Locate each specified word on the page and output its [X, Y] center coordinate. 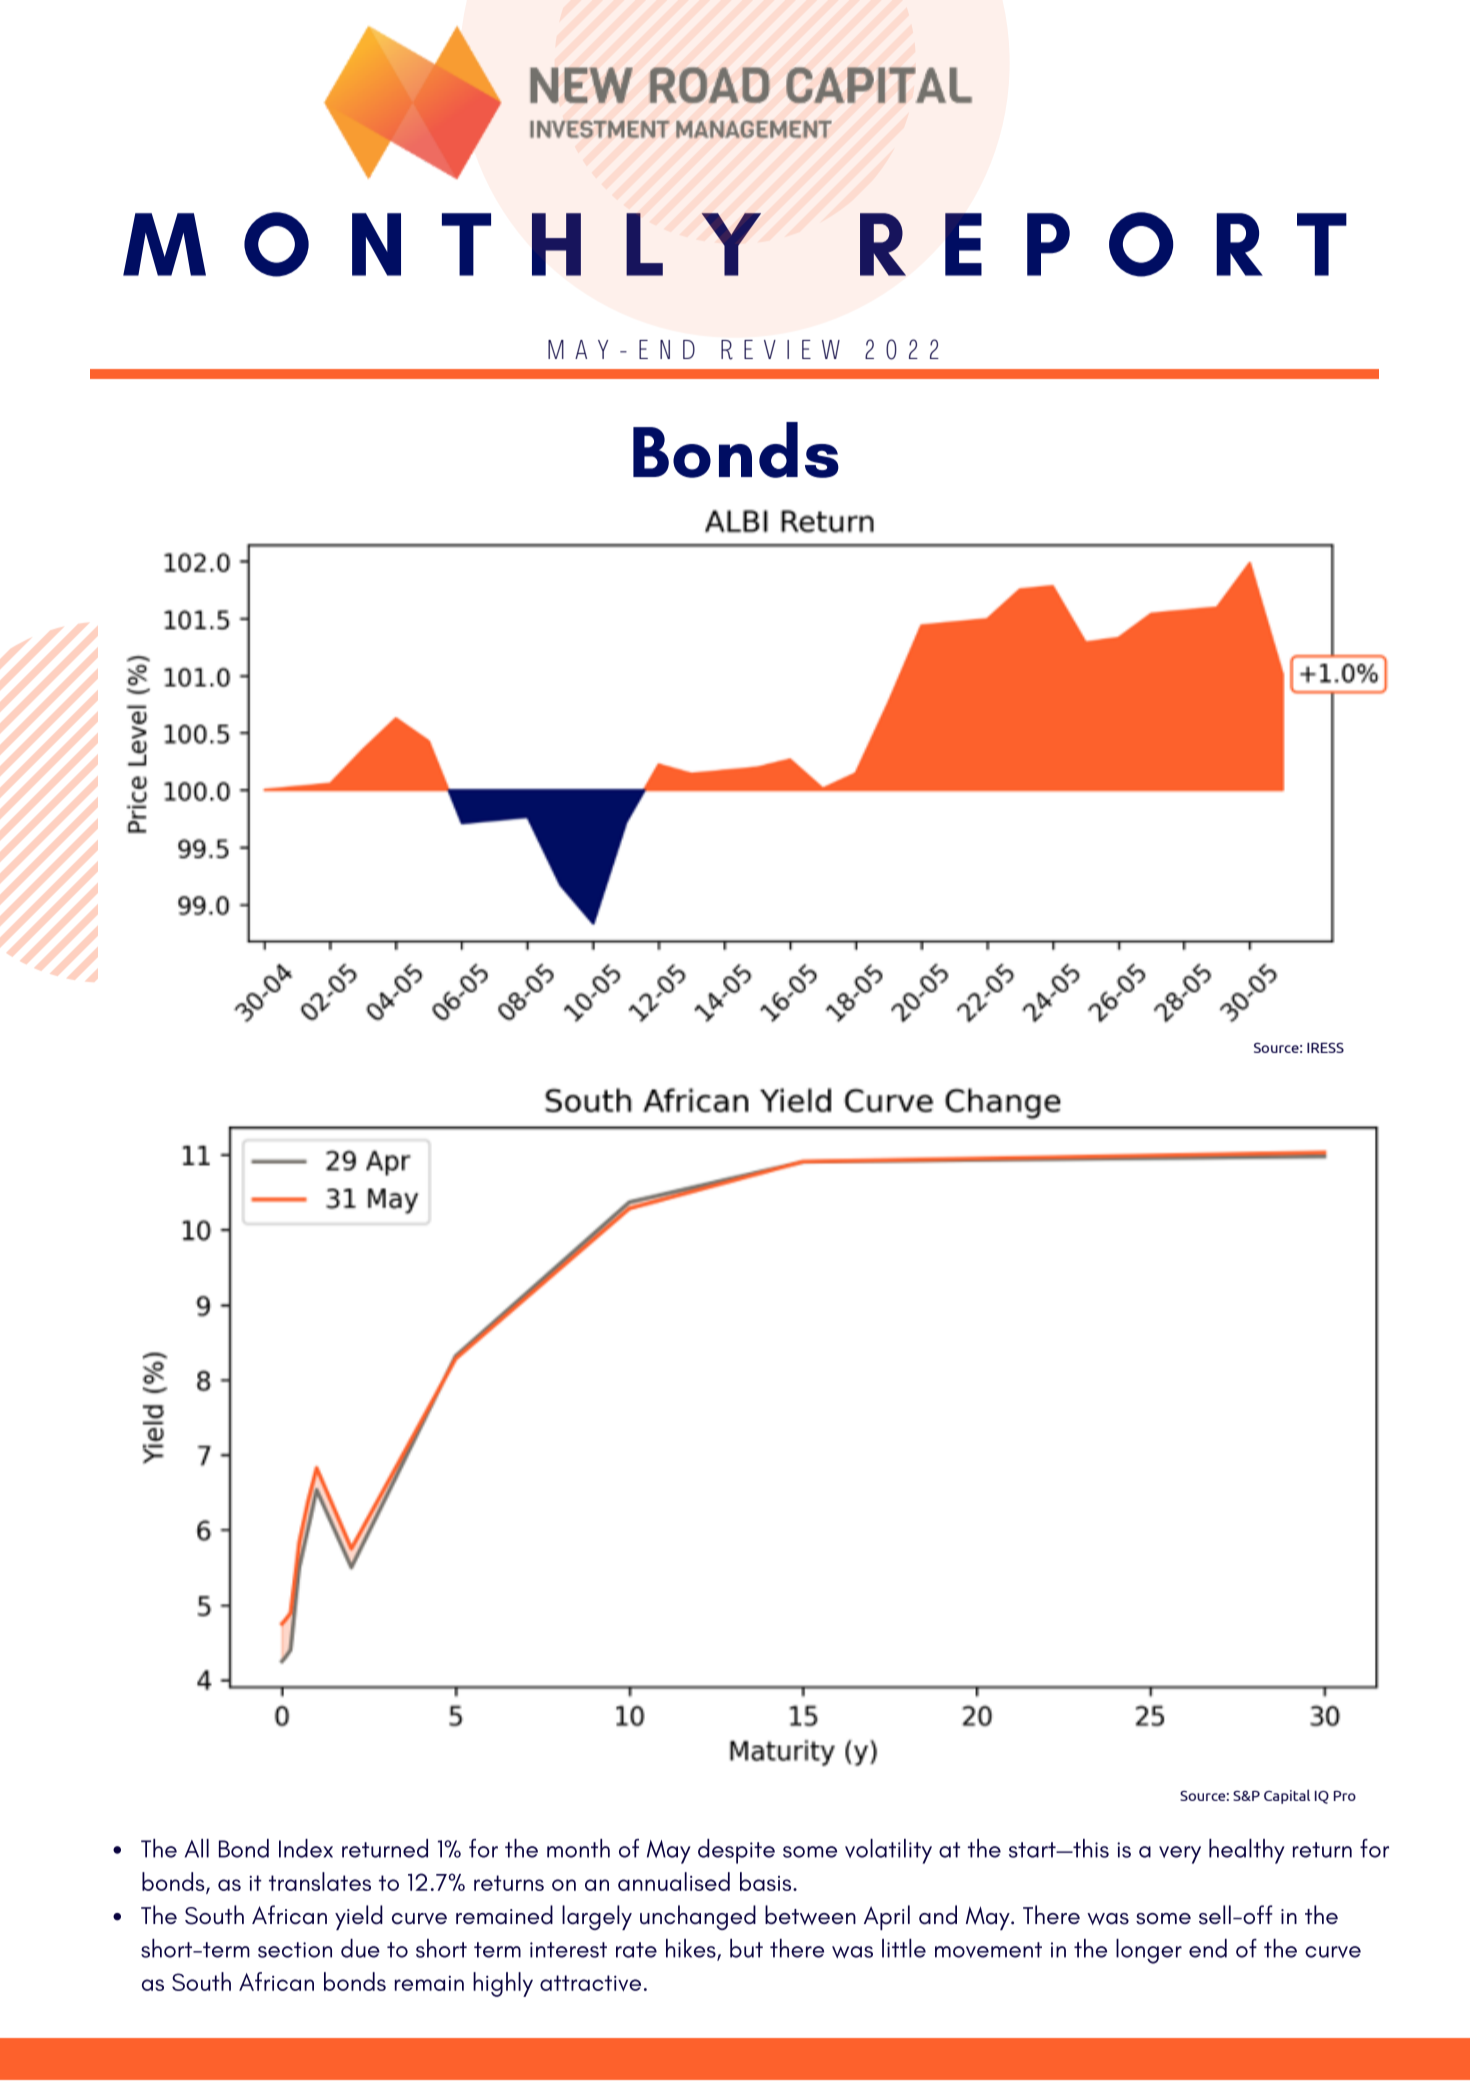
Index [306, 1848]
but [746, 1948]
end [1208, 1948]
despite [736, 1851]
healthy [1247, 1851]
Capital [1287, 1796]
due [360, 1948]
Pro [1345, 1796]
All [197, 1848]
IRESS [1325, 1047]
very [1180, 1855]
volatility [888, 1851]
